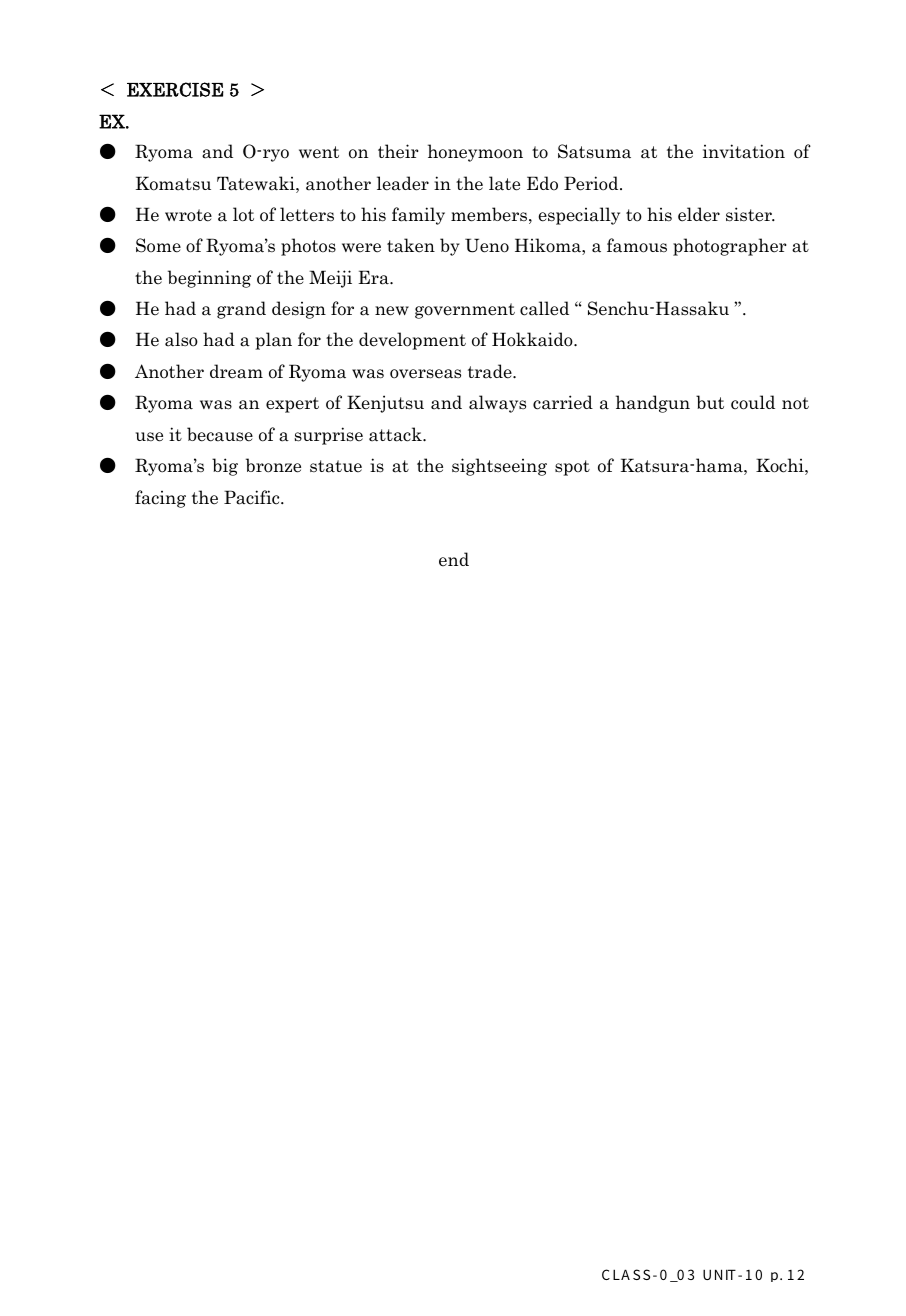 This screenshot has height=1316, width=906. I want to click on called, so click(544, 308).
